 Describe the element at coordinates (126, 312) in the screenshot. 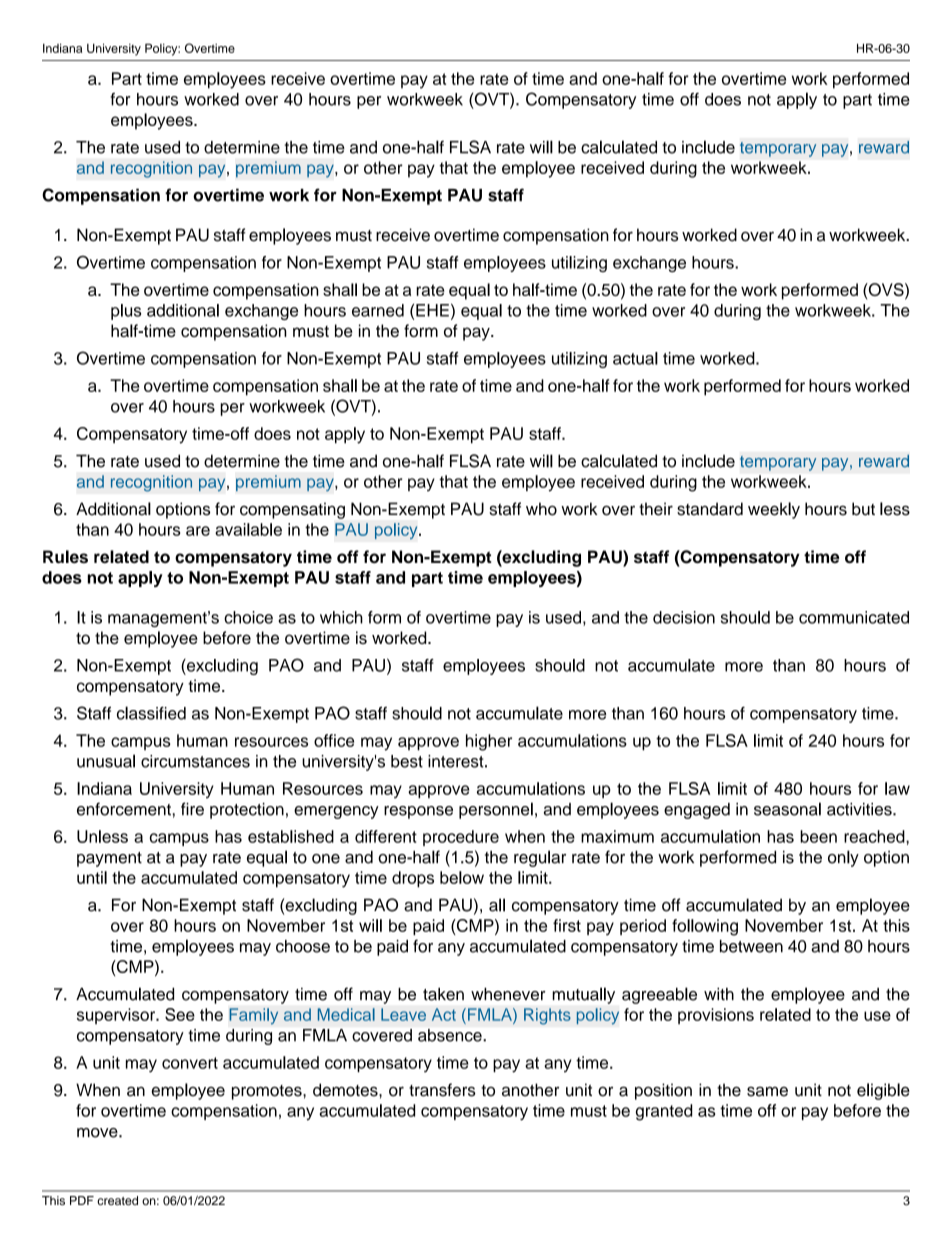

I see `plus` at that location.
